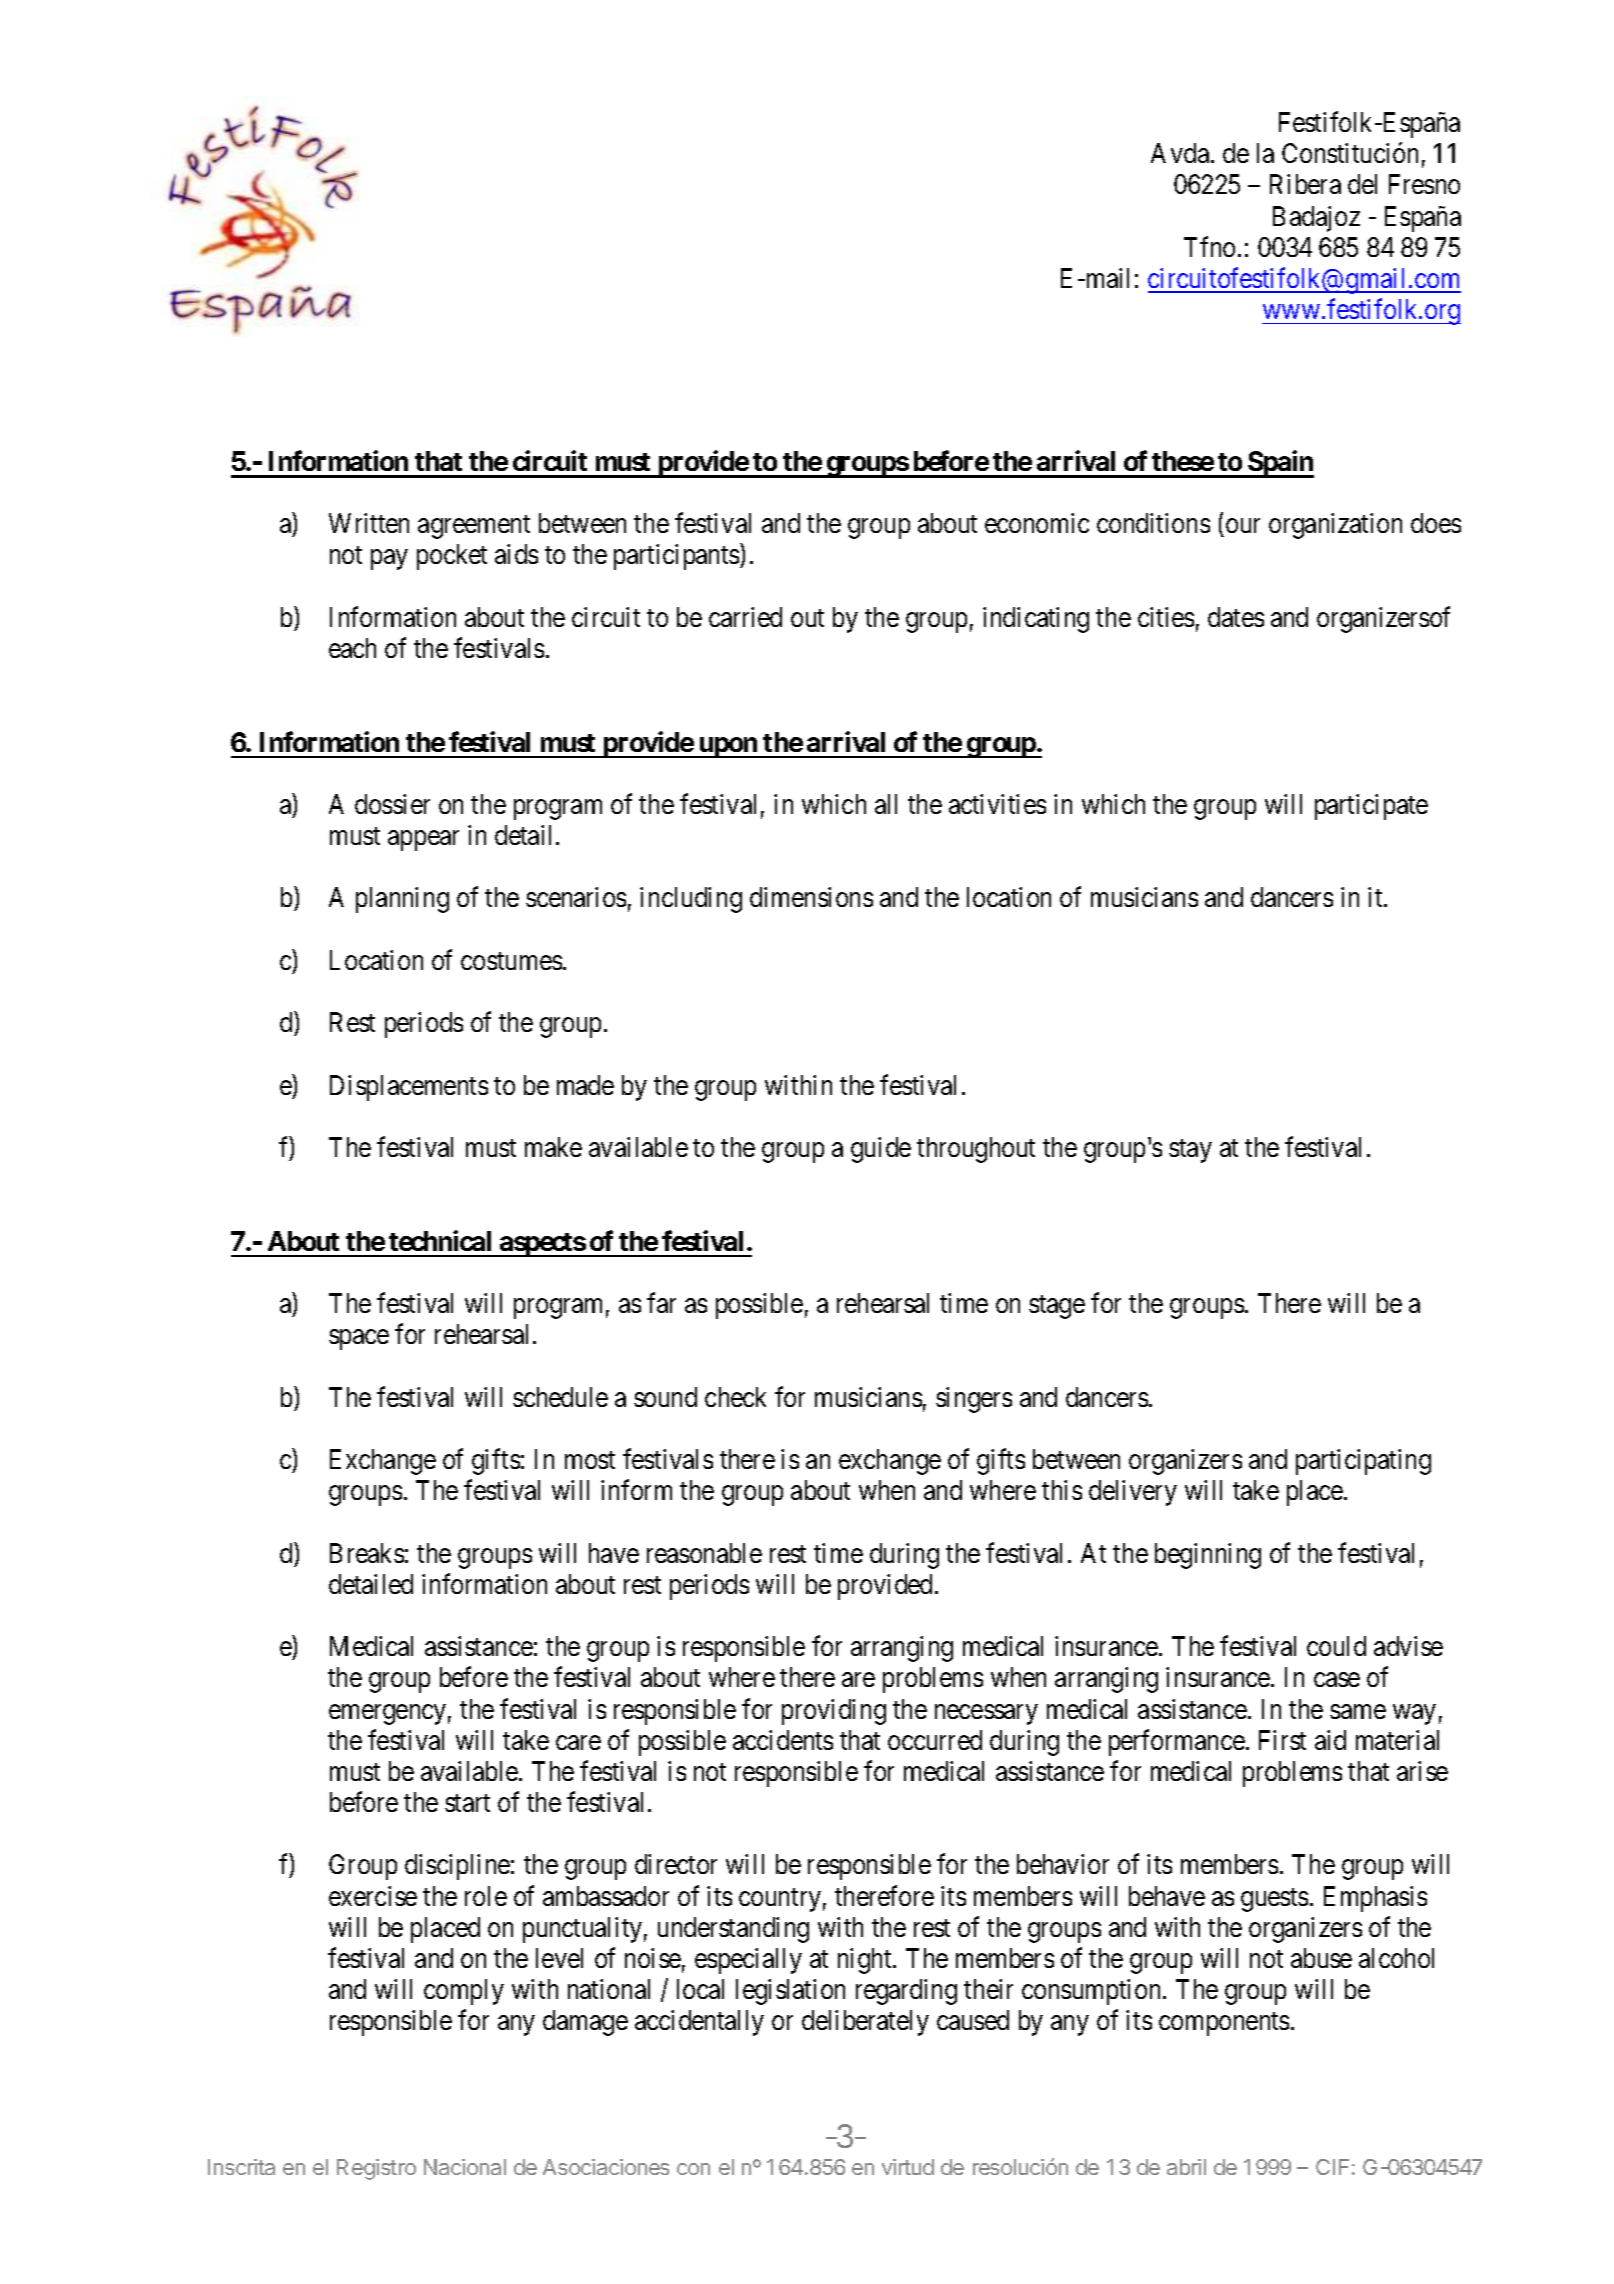 Image resolution: width=1614 pixels, height=2284 pixels. Describe the element at coordinates (974, 1400) in the screenshot. I see `singers` at that location.
